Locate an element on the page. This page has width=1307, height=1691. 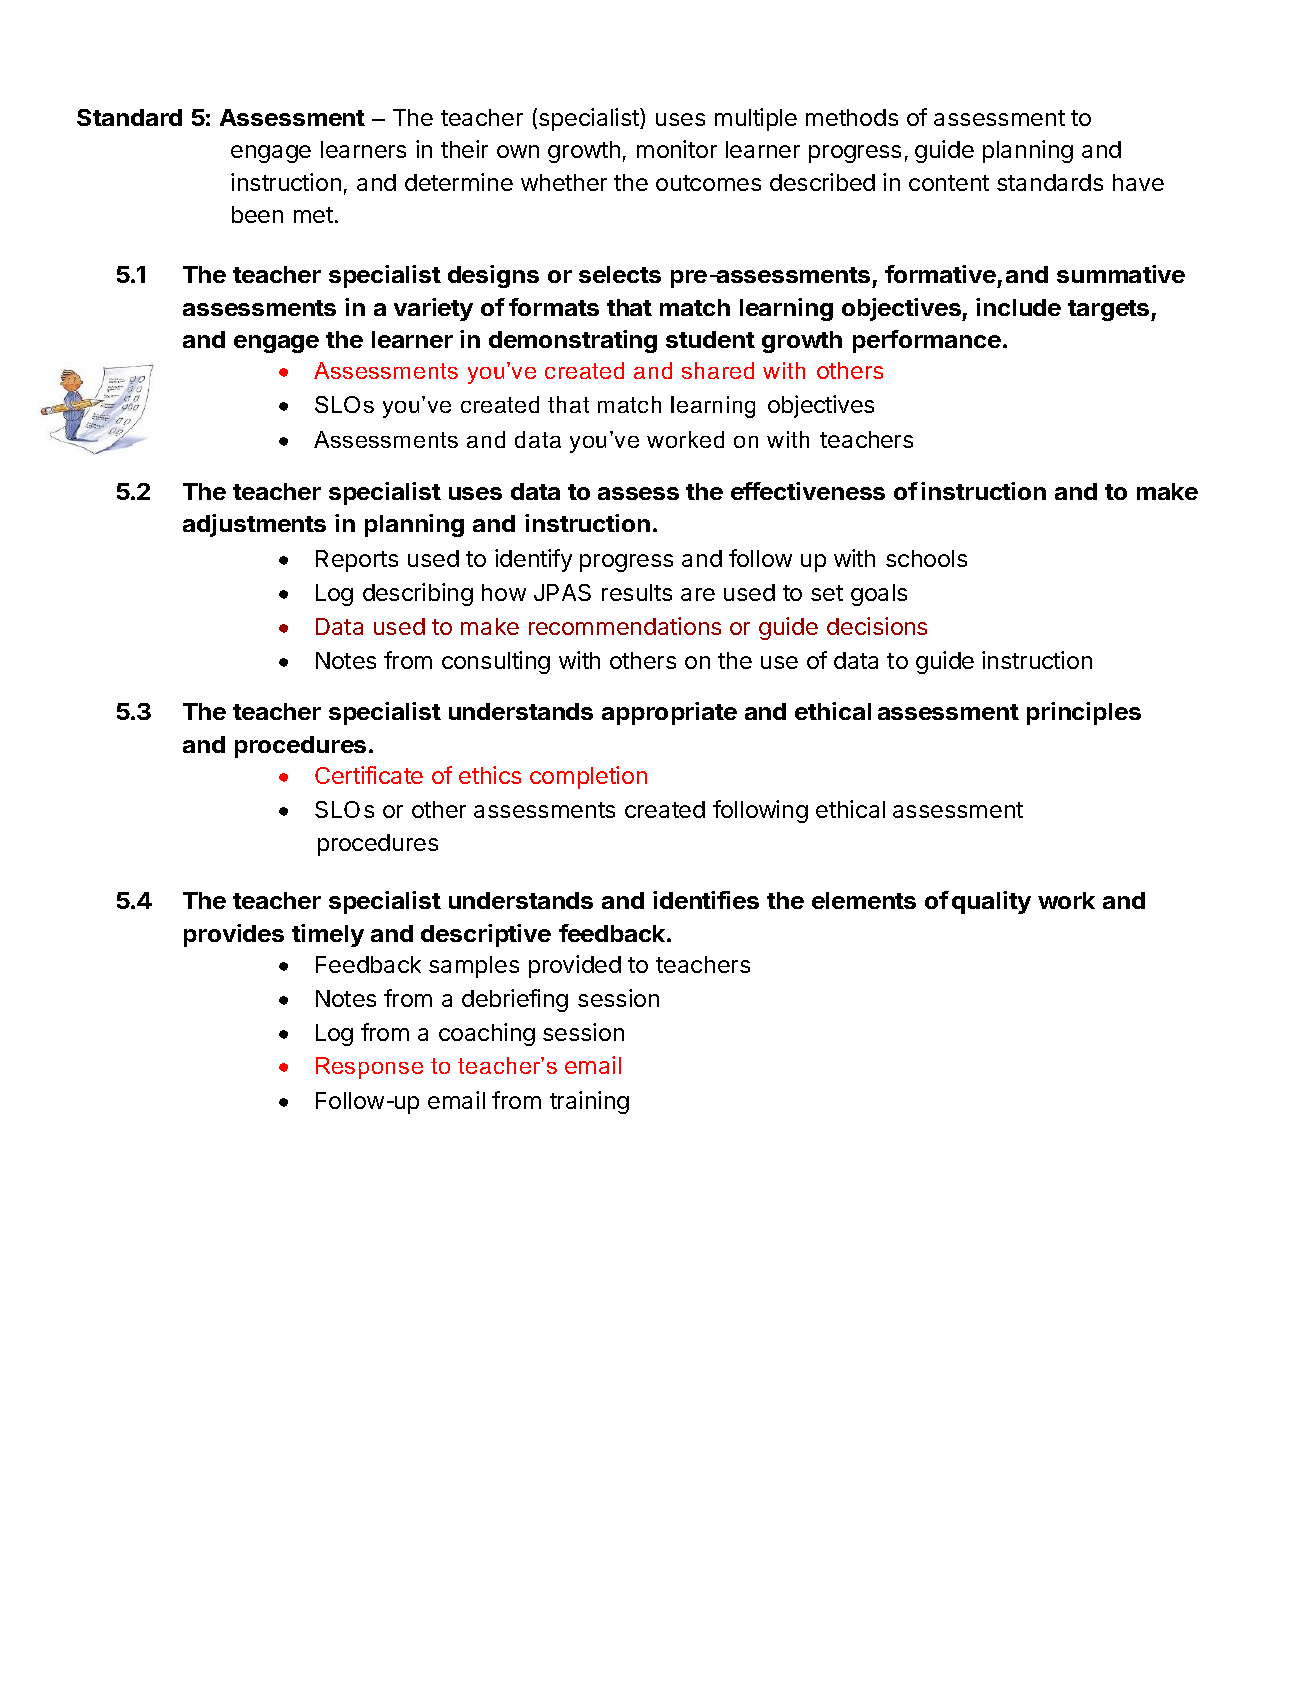
content is located at coordinates (949, 183).
